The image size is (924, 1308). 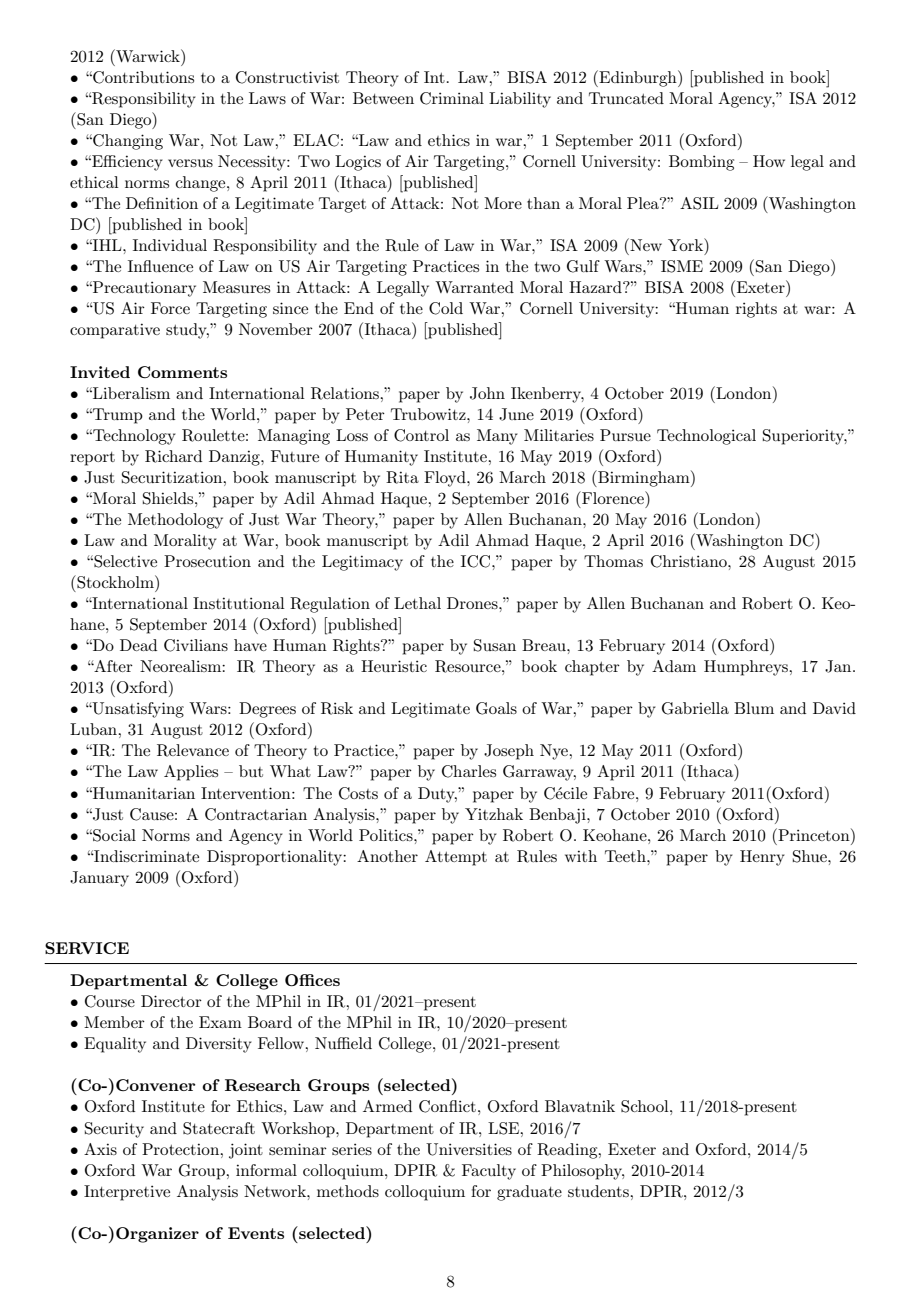 I want to click on Attempt, so click(x=456, y=858).
